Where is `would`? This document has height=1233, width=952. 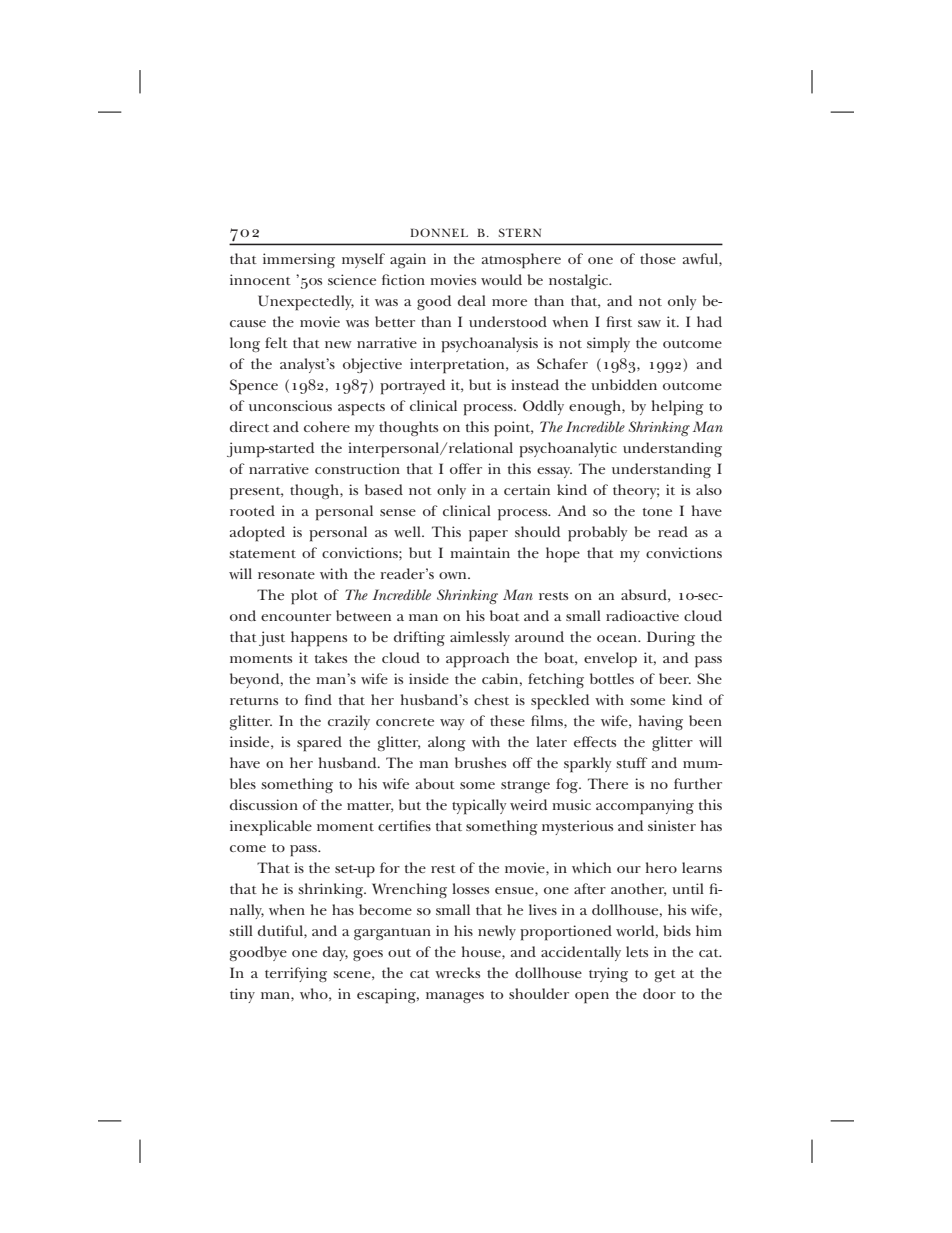 would is located at coordinates (501, 279).
